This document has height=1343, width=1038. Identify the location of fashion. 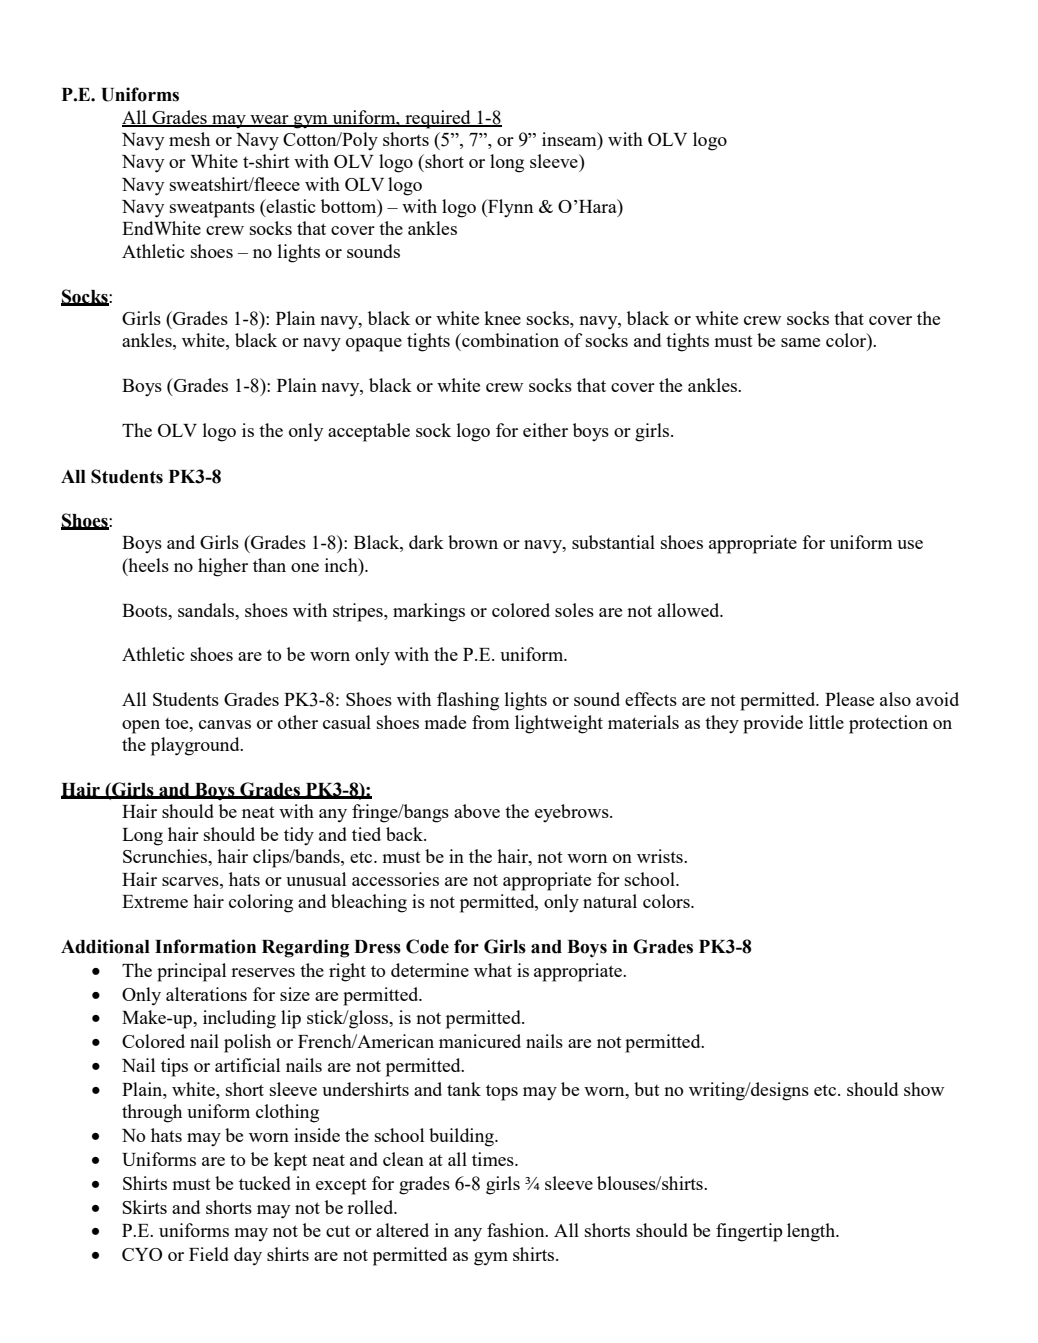
(517, 1230).
